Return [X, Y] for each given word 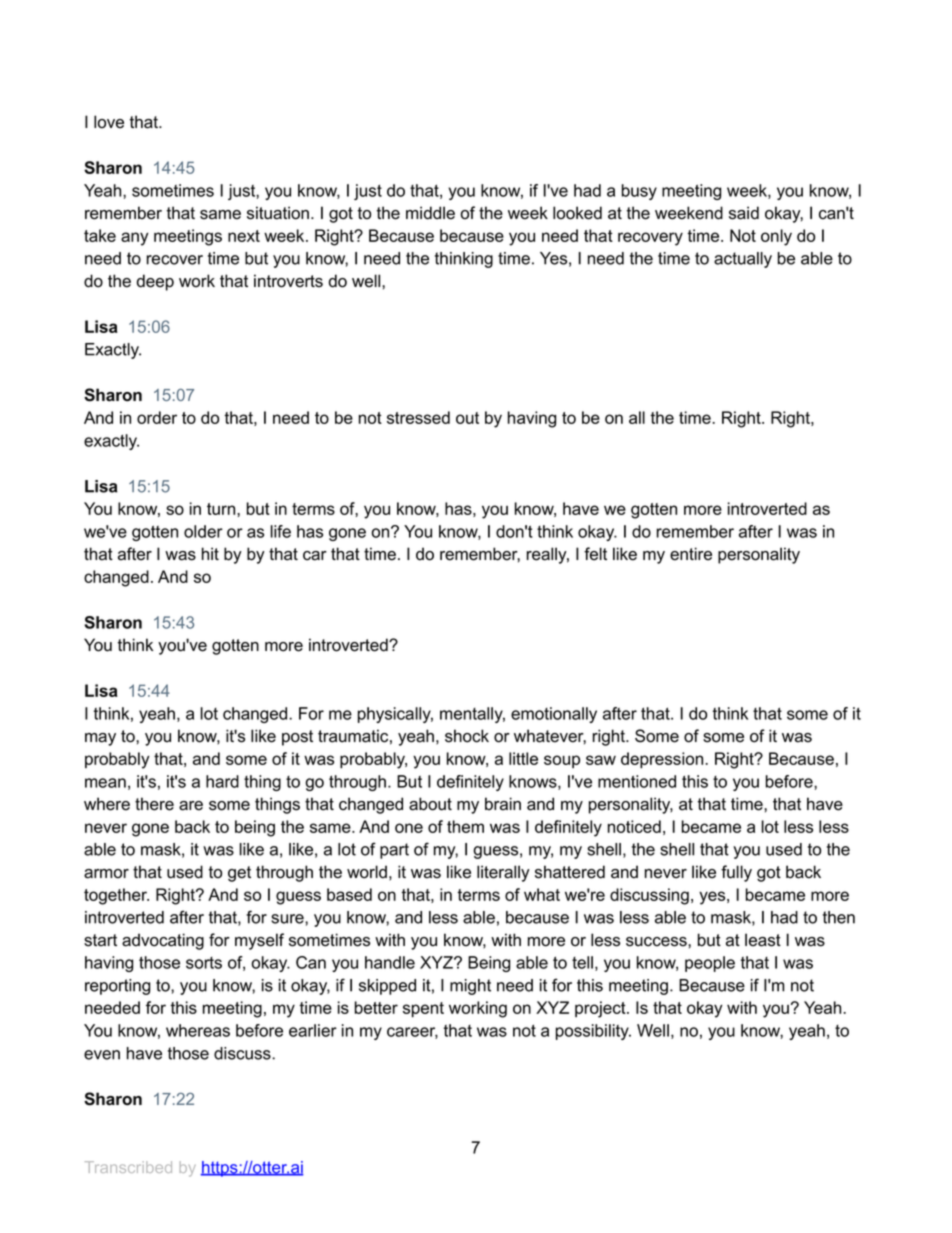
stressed [418, 417]
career [412, 1033]
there [154, 804]
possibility [593, 1032]
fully [736, 873]
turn [222, 509]
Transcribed [128, 1167]
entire [691, 554]
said [744, 213]
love [109, 122]
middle [430, 213]
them [465, 826]
